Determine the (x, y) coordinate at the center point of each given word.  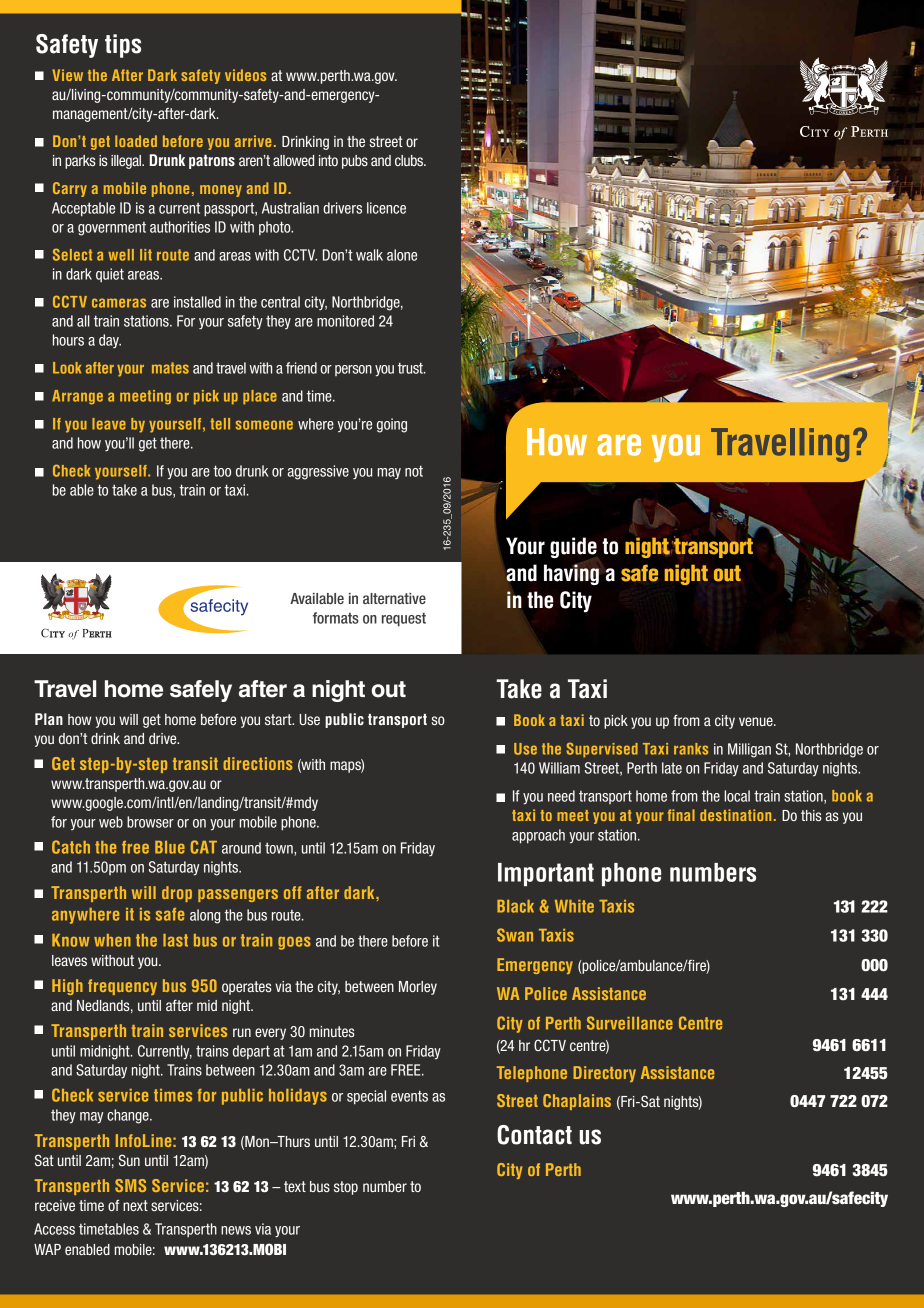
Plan (49, 719)
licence (386, 208)
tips (123, 46)
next (135, 1205)
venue (757, 721)
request (404, 620)
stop (346, 1188)
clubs (410, 160)
